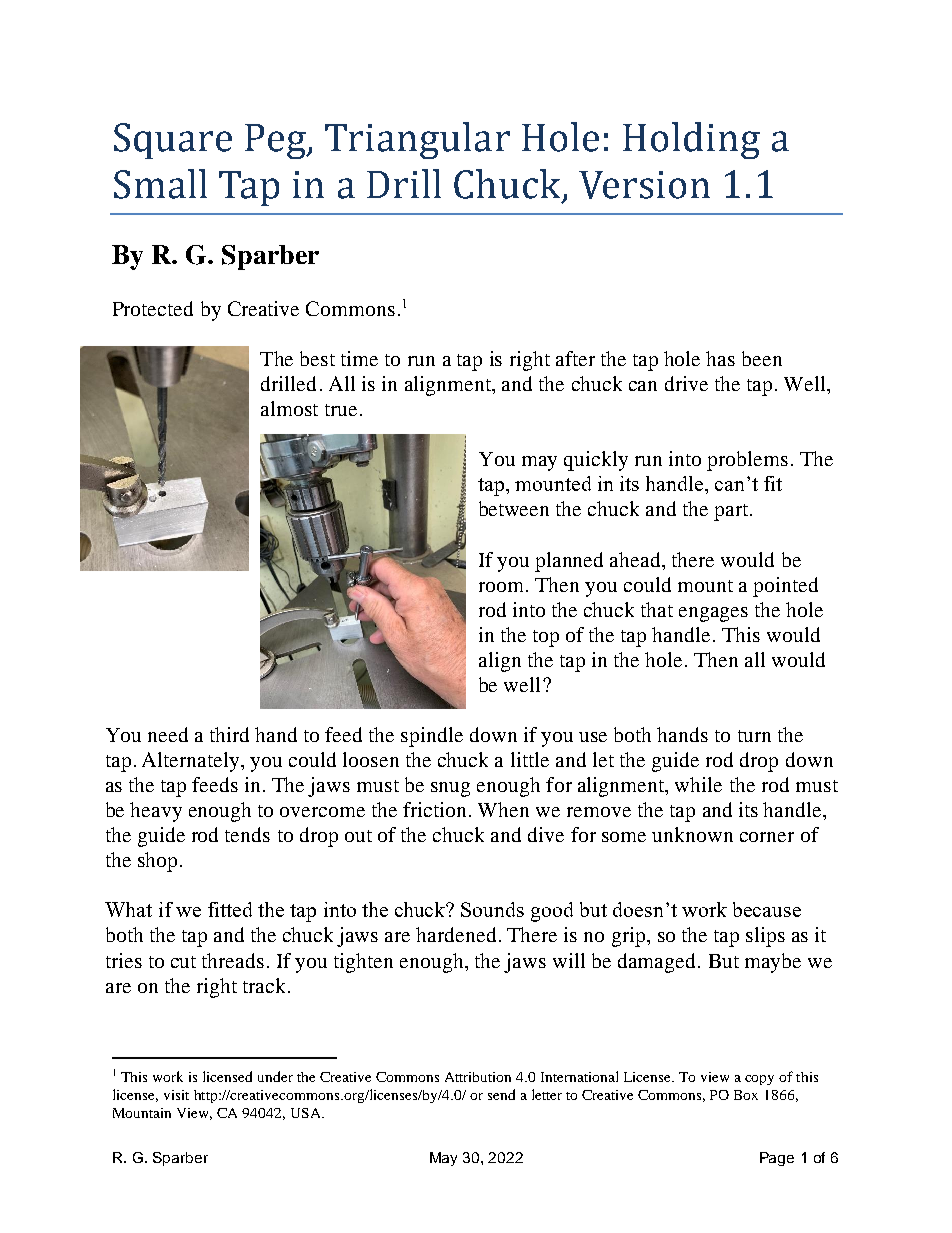 The image size is (952, 1233). I want to click on Triangular, so click(417, 140).
